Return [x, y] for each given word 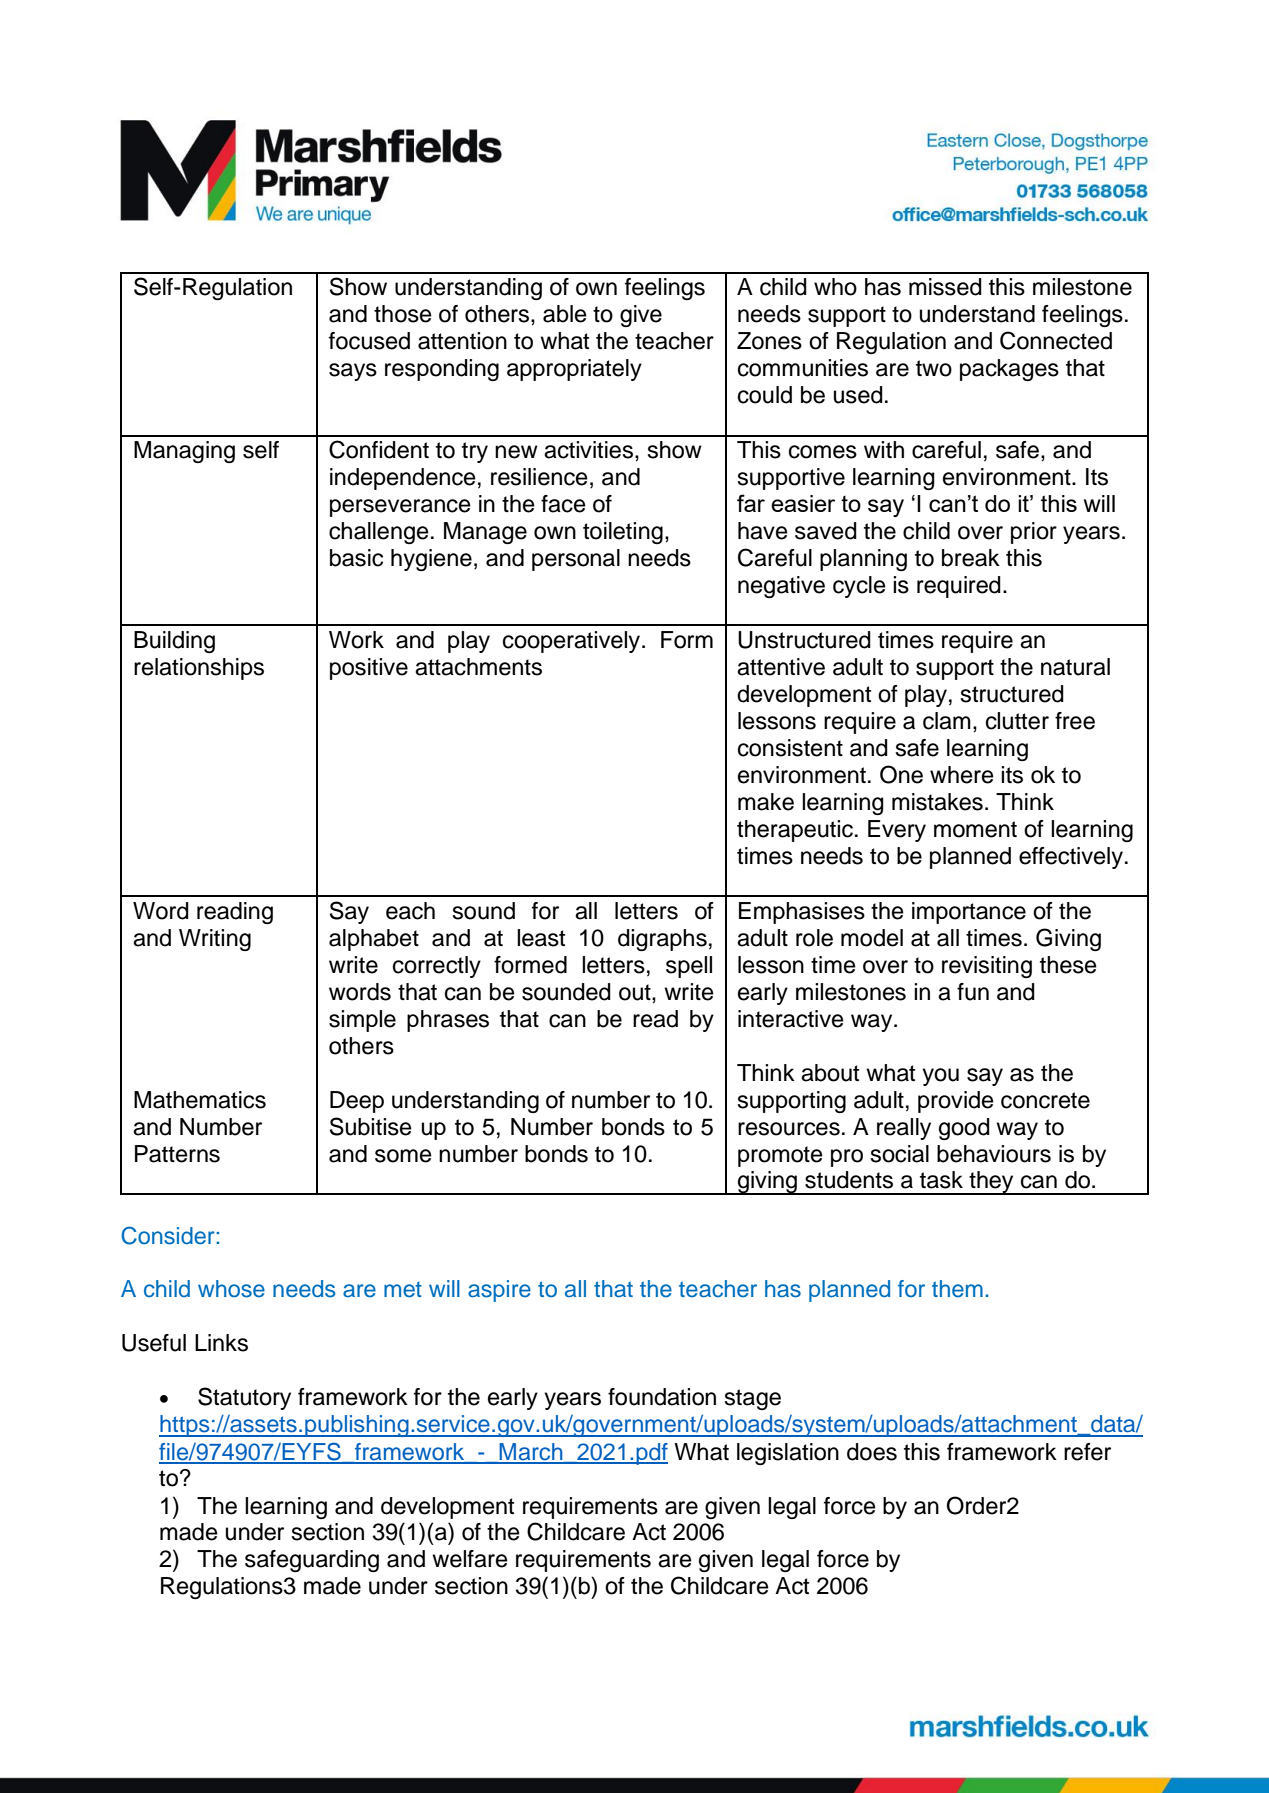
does [872, 1452]
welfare [470, 1559]
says [353, 372]
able [565, 314]
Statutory [244, 1398]
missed [945, 287]
